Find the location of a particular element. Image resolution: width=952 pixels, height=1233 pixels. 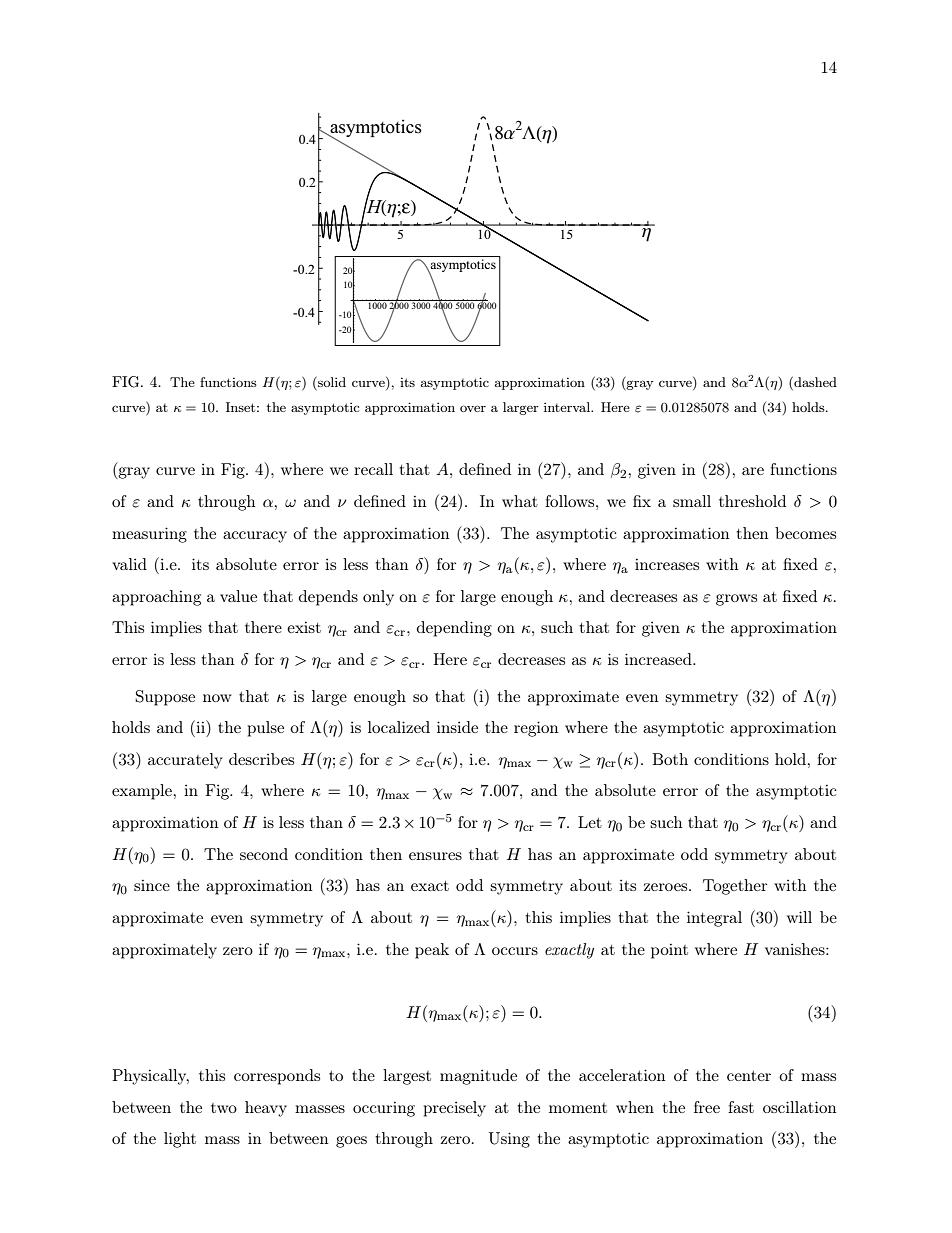

solid is located at coordinates (331, 382).
